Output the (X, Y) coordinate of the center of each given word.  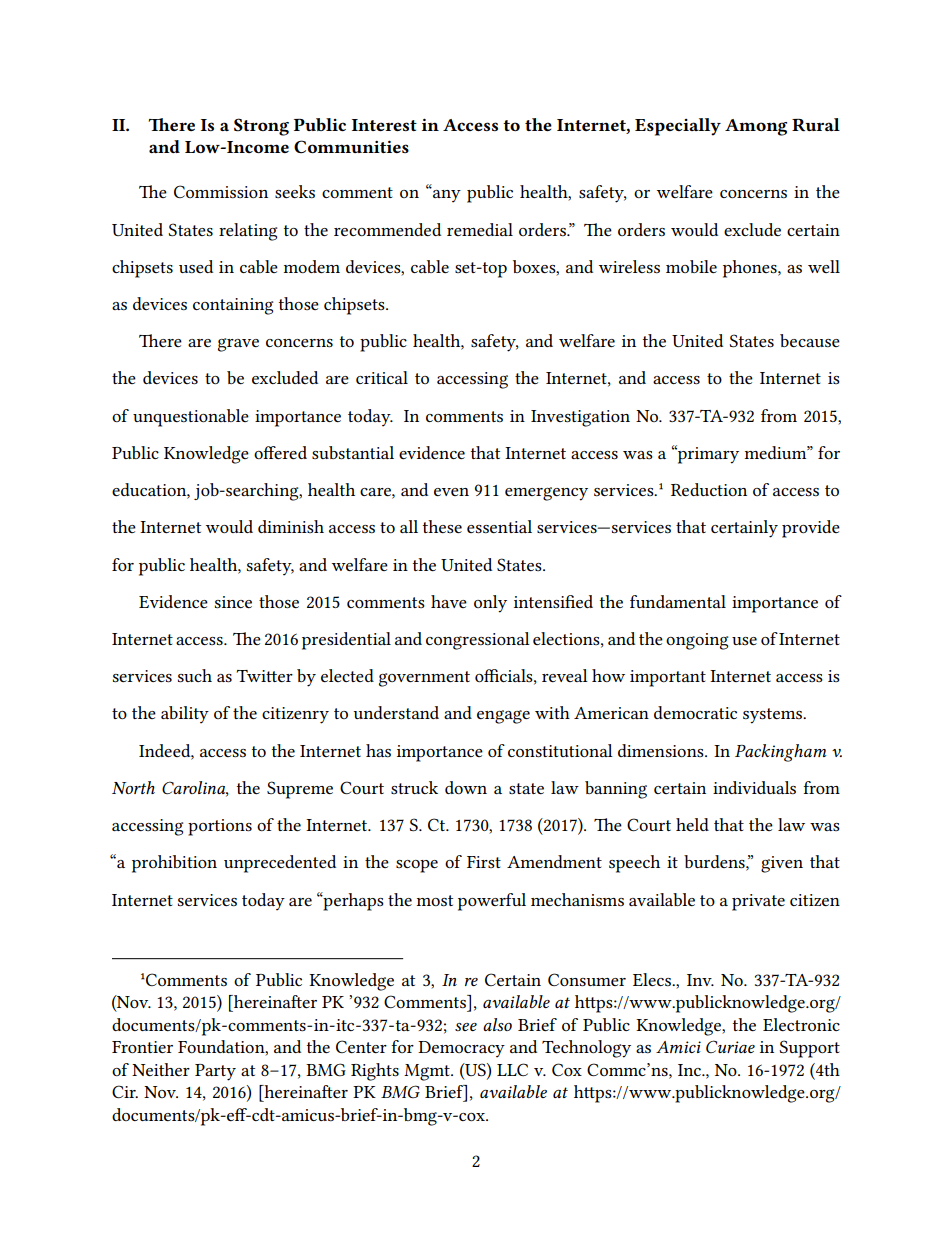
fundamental (678, 601)
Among (756, 127)
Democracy (461, 1049)
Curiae (730, 1046)
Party (215, 1072)
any (447, 196)
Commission (221, 191)
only (490, 604)
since (233, 602)
